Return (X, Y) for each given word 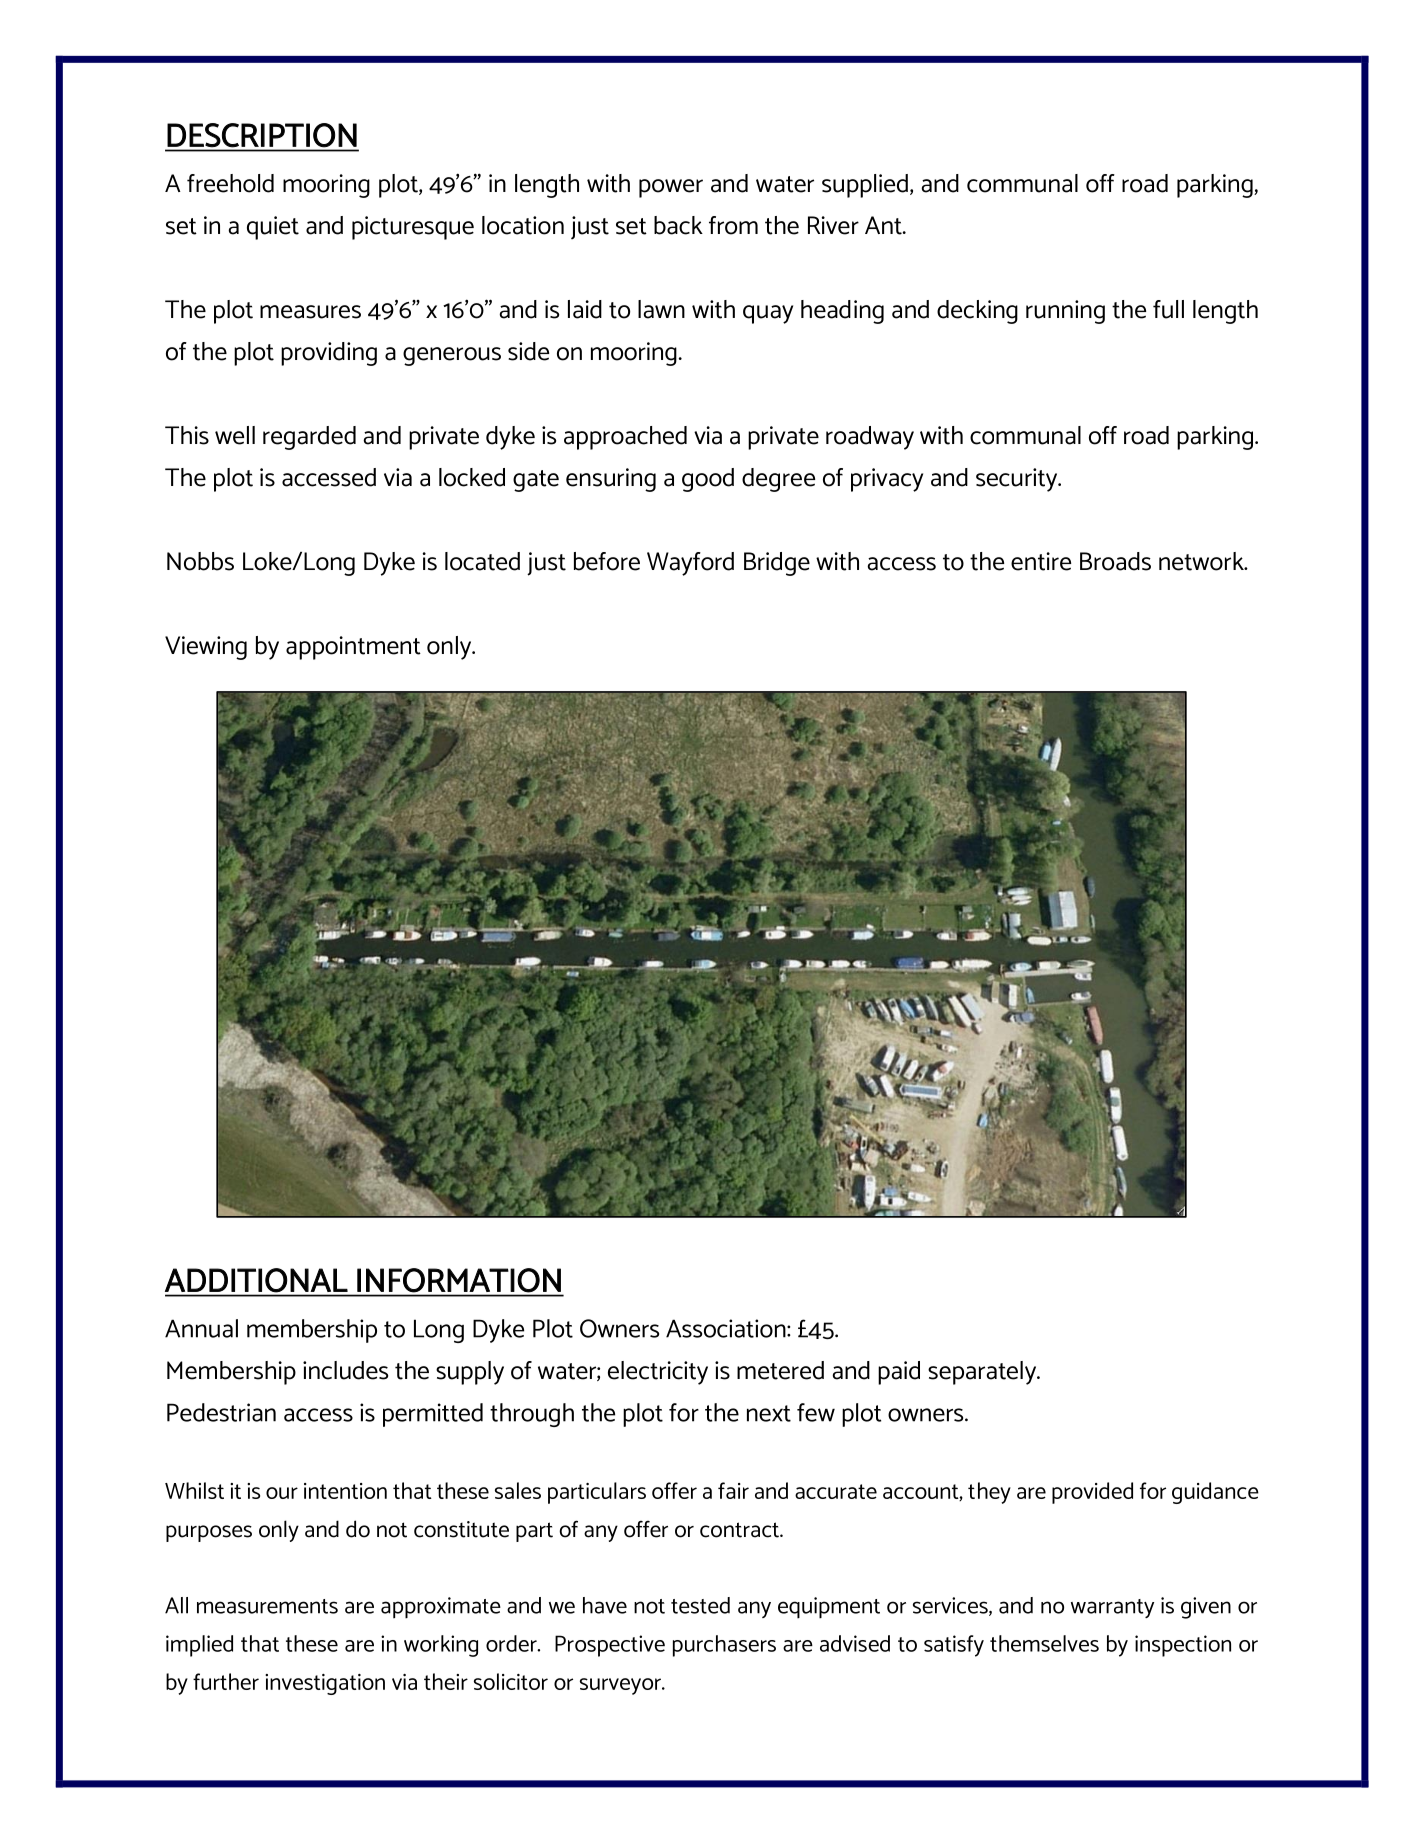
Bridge (777, 564)
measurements (267, 1606)
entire (1041, 561)
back (678, 225)
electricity (658, 1373)
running (1065, 312)
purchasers (724, 1646)
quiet (273, 228)
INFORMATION (459, 1280)
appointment (353, 648)
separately (983, 1373)
